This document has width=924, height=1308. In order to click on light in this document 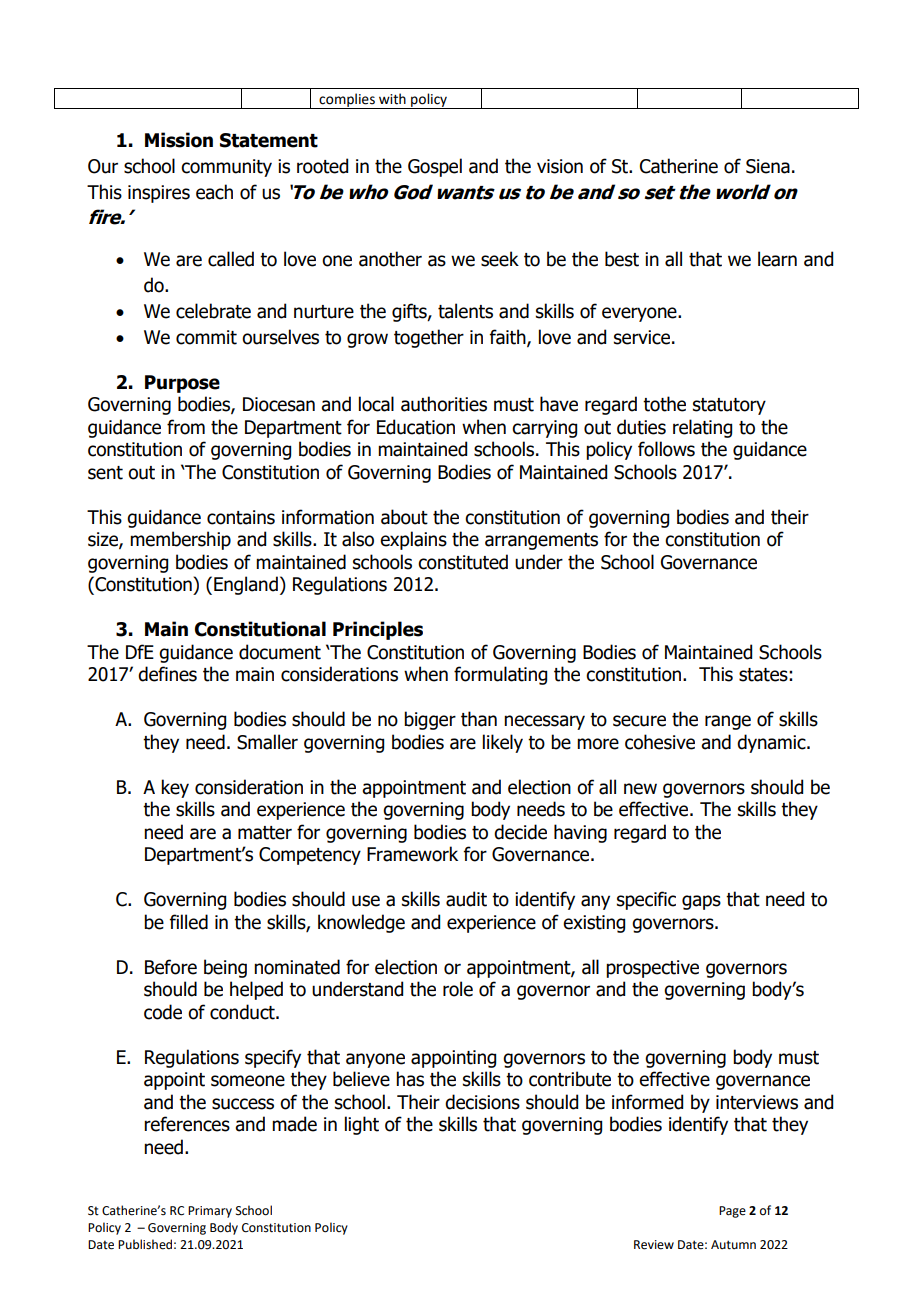, I will do `click(362, 1125)`.
